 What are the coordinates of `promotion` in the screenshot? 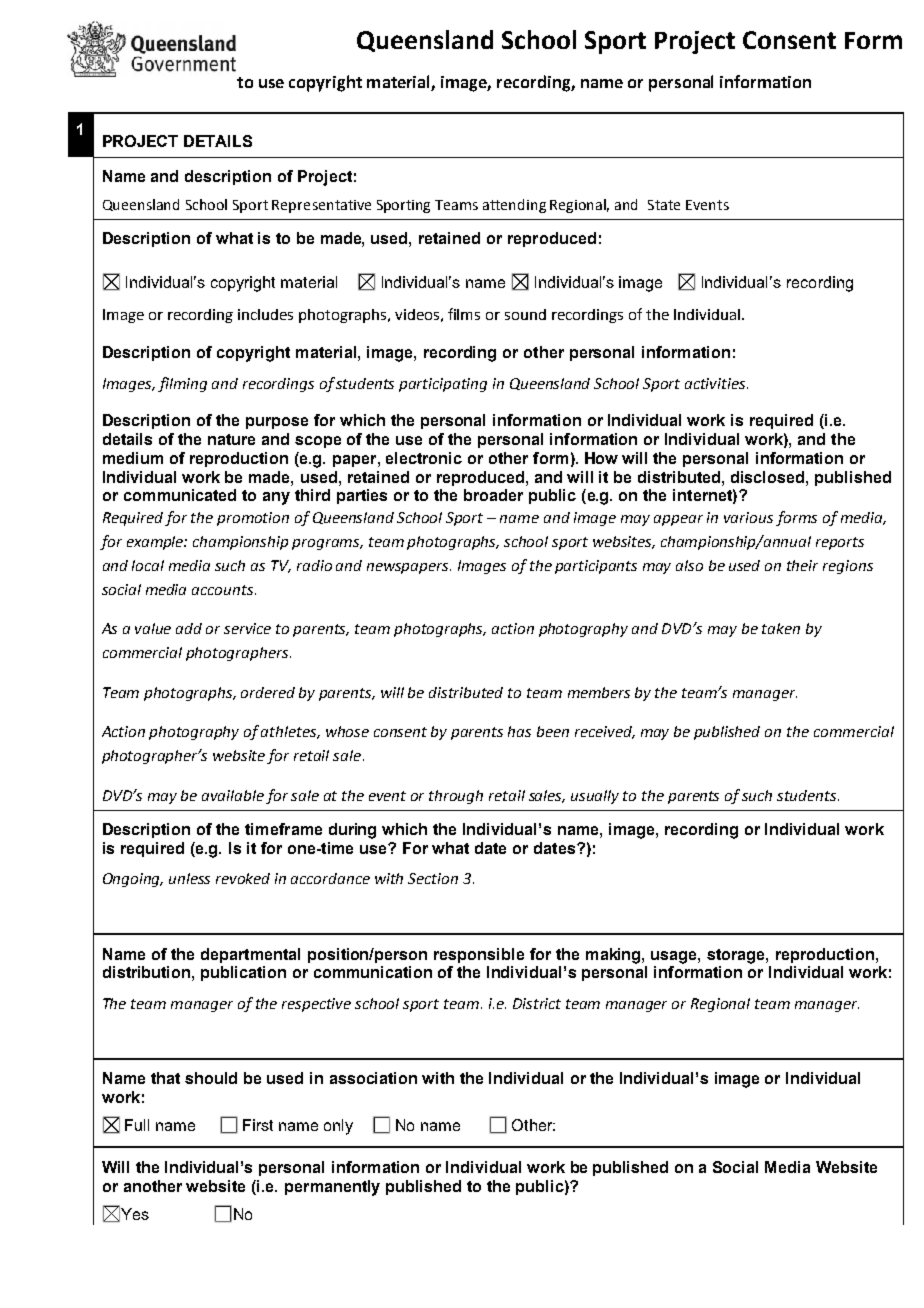 It's located at (253, 519).
